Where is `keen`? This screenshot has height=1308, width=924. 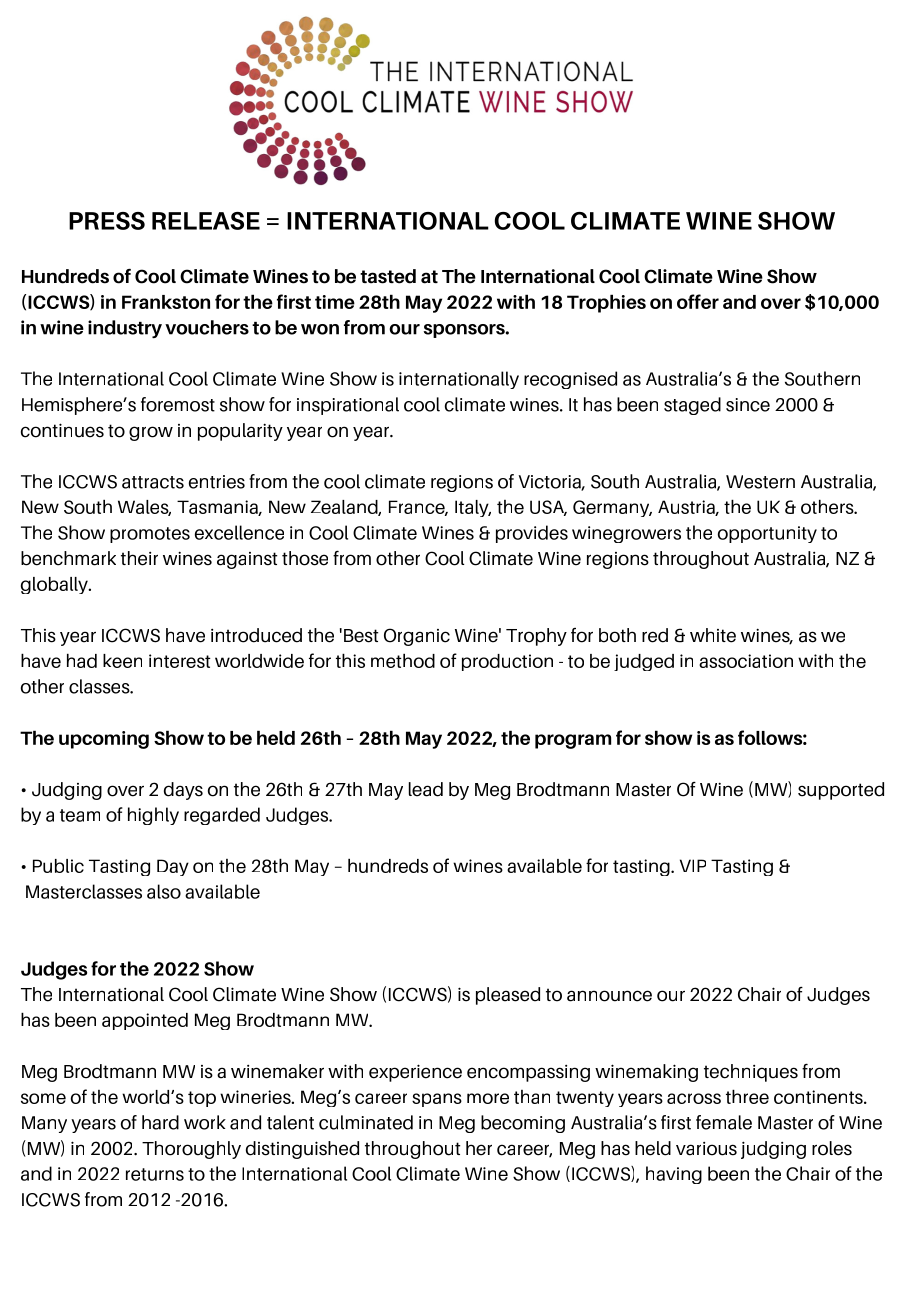 keen is located at coordinates (122, 661).
